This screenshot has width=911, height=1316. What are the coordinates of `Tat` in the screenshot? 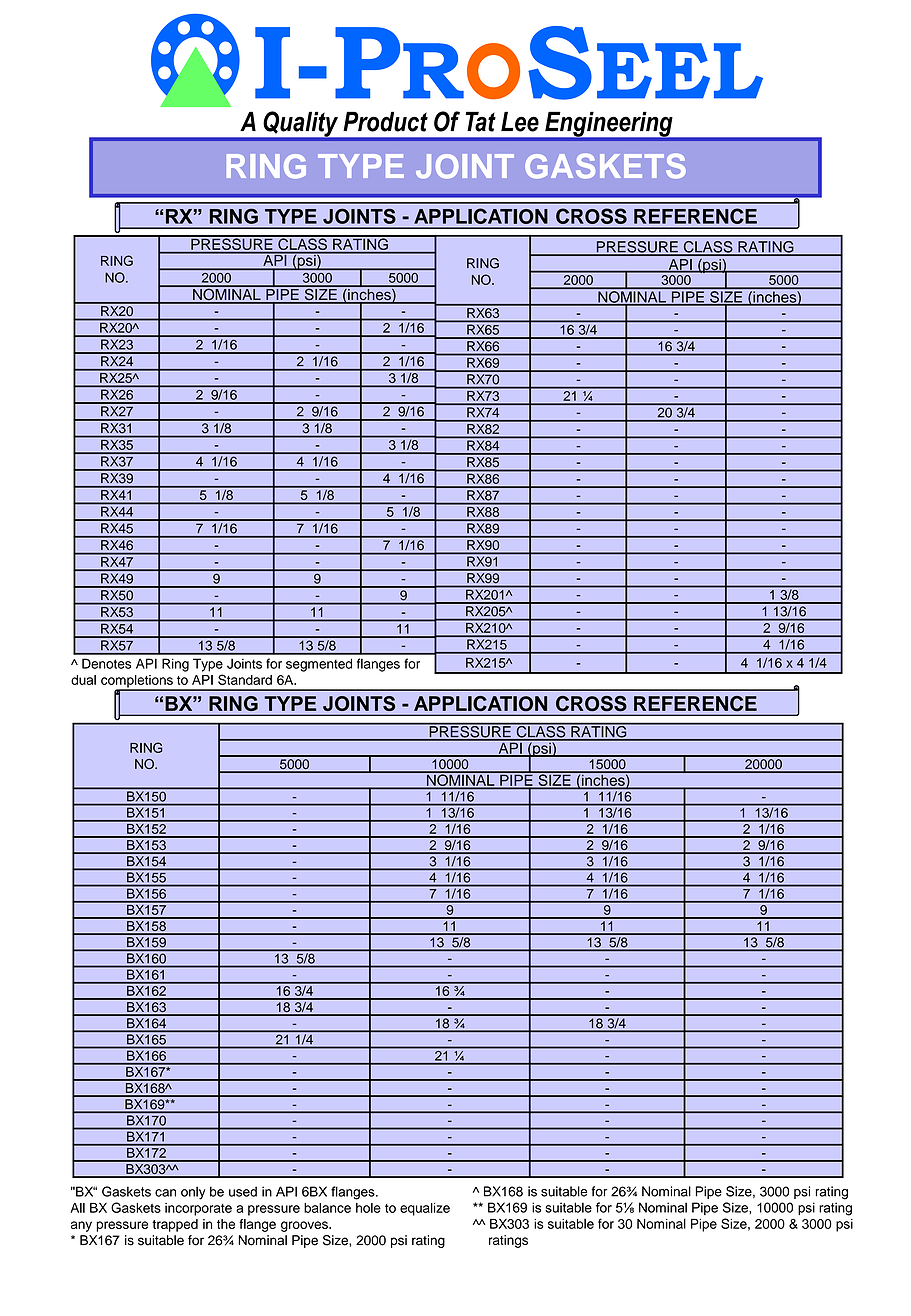 It's located at (480, 121).
